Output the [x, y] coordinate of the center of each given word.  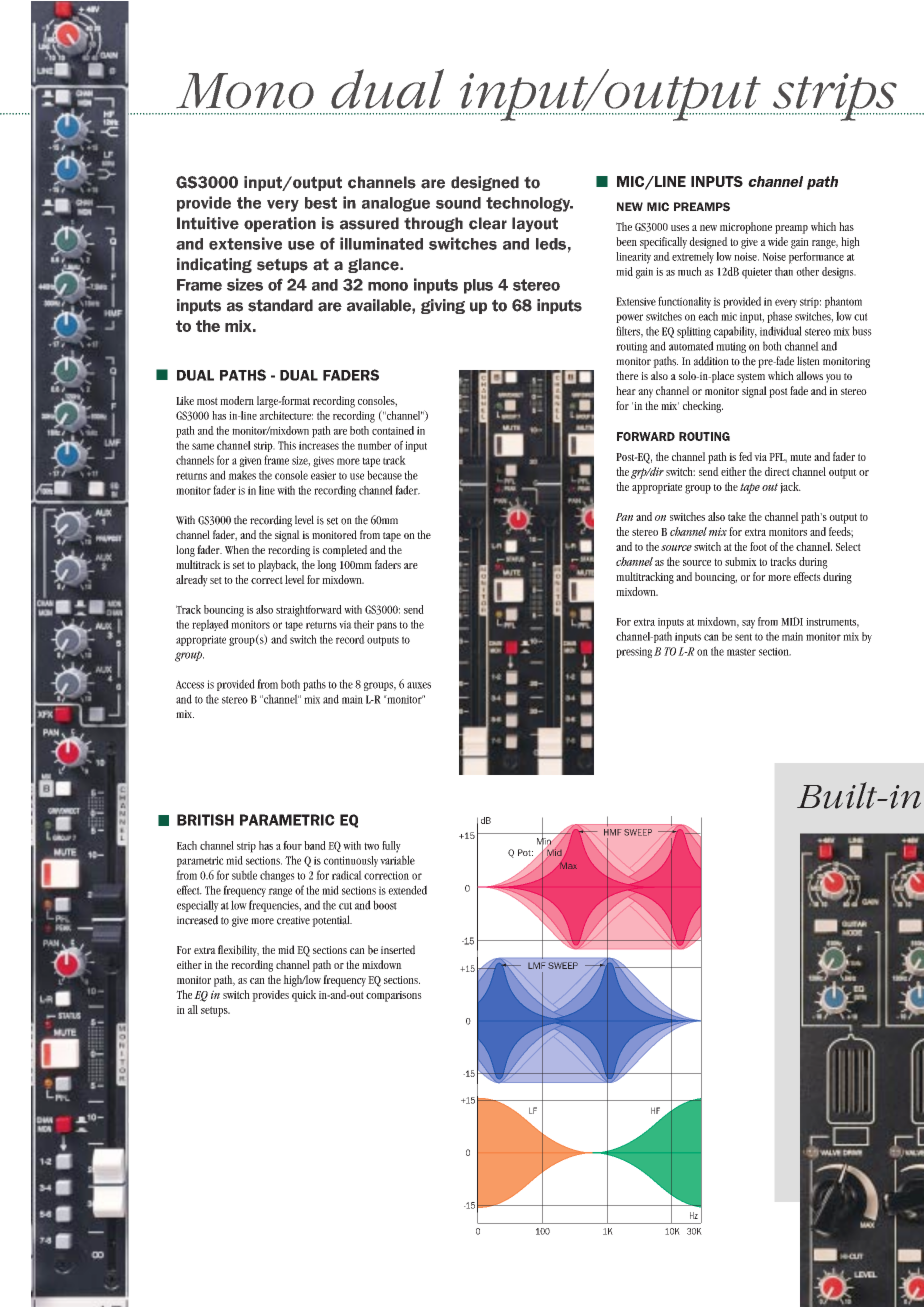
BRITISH [205, 820]
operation [280, 224]
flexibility [238, 951]
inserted [398, 950]
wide [778, 241]
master [741, 652]
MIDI [792, 621]
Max [568, 865]
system [751, 378]
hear [626, 390]
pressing [634, 652]
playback [278, 566]
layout [535, 224]
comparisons [394, 996]
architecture [286, 415]
